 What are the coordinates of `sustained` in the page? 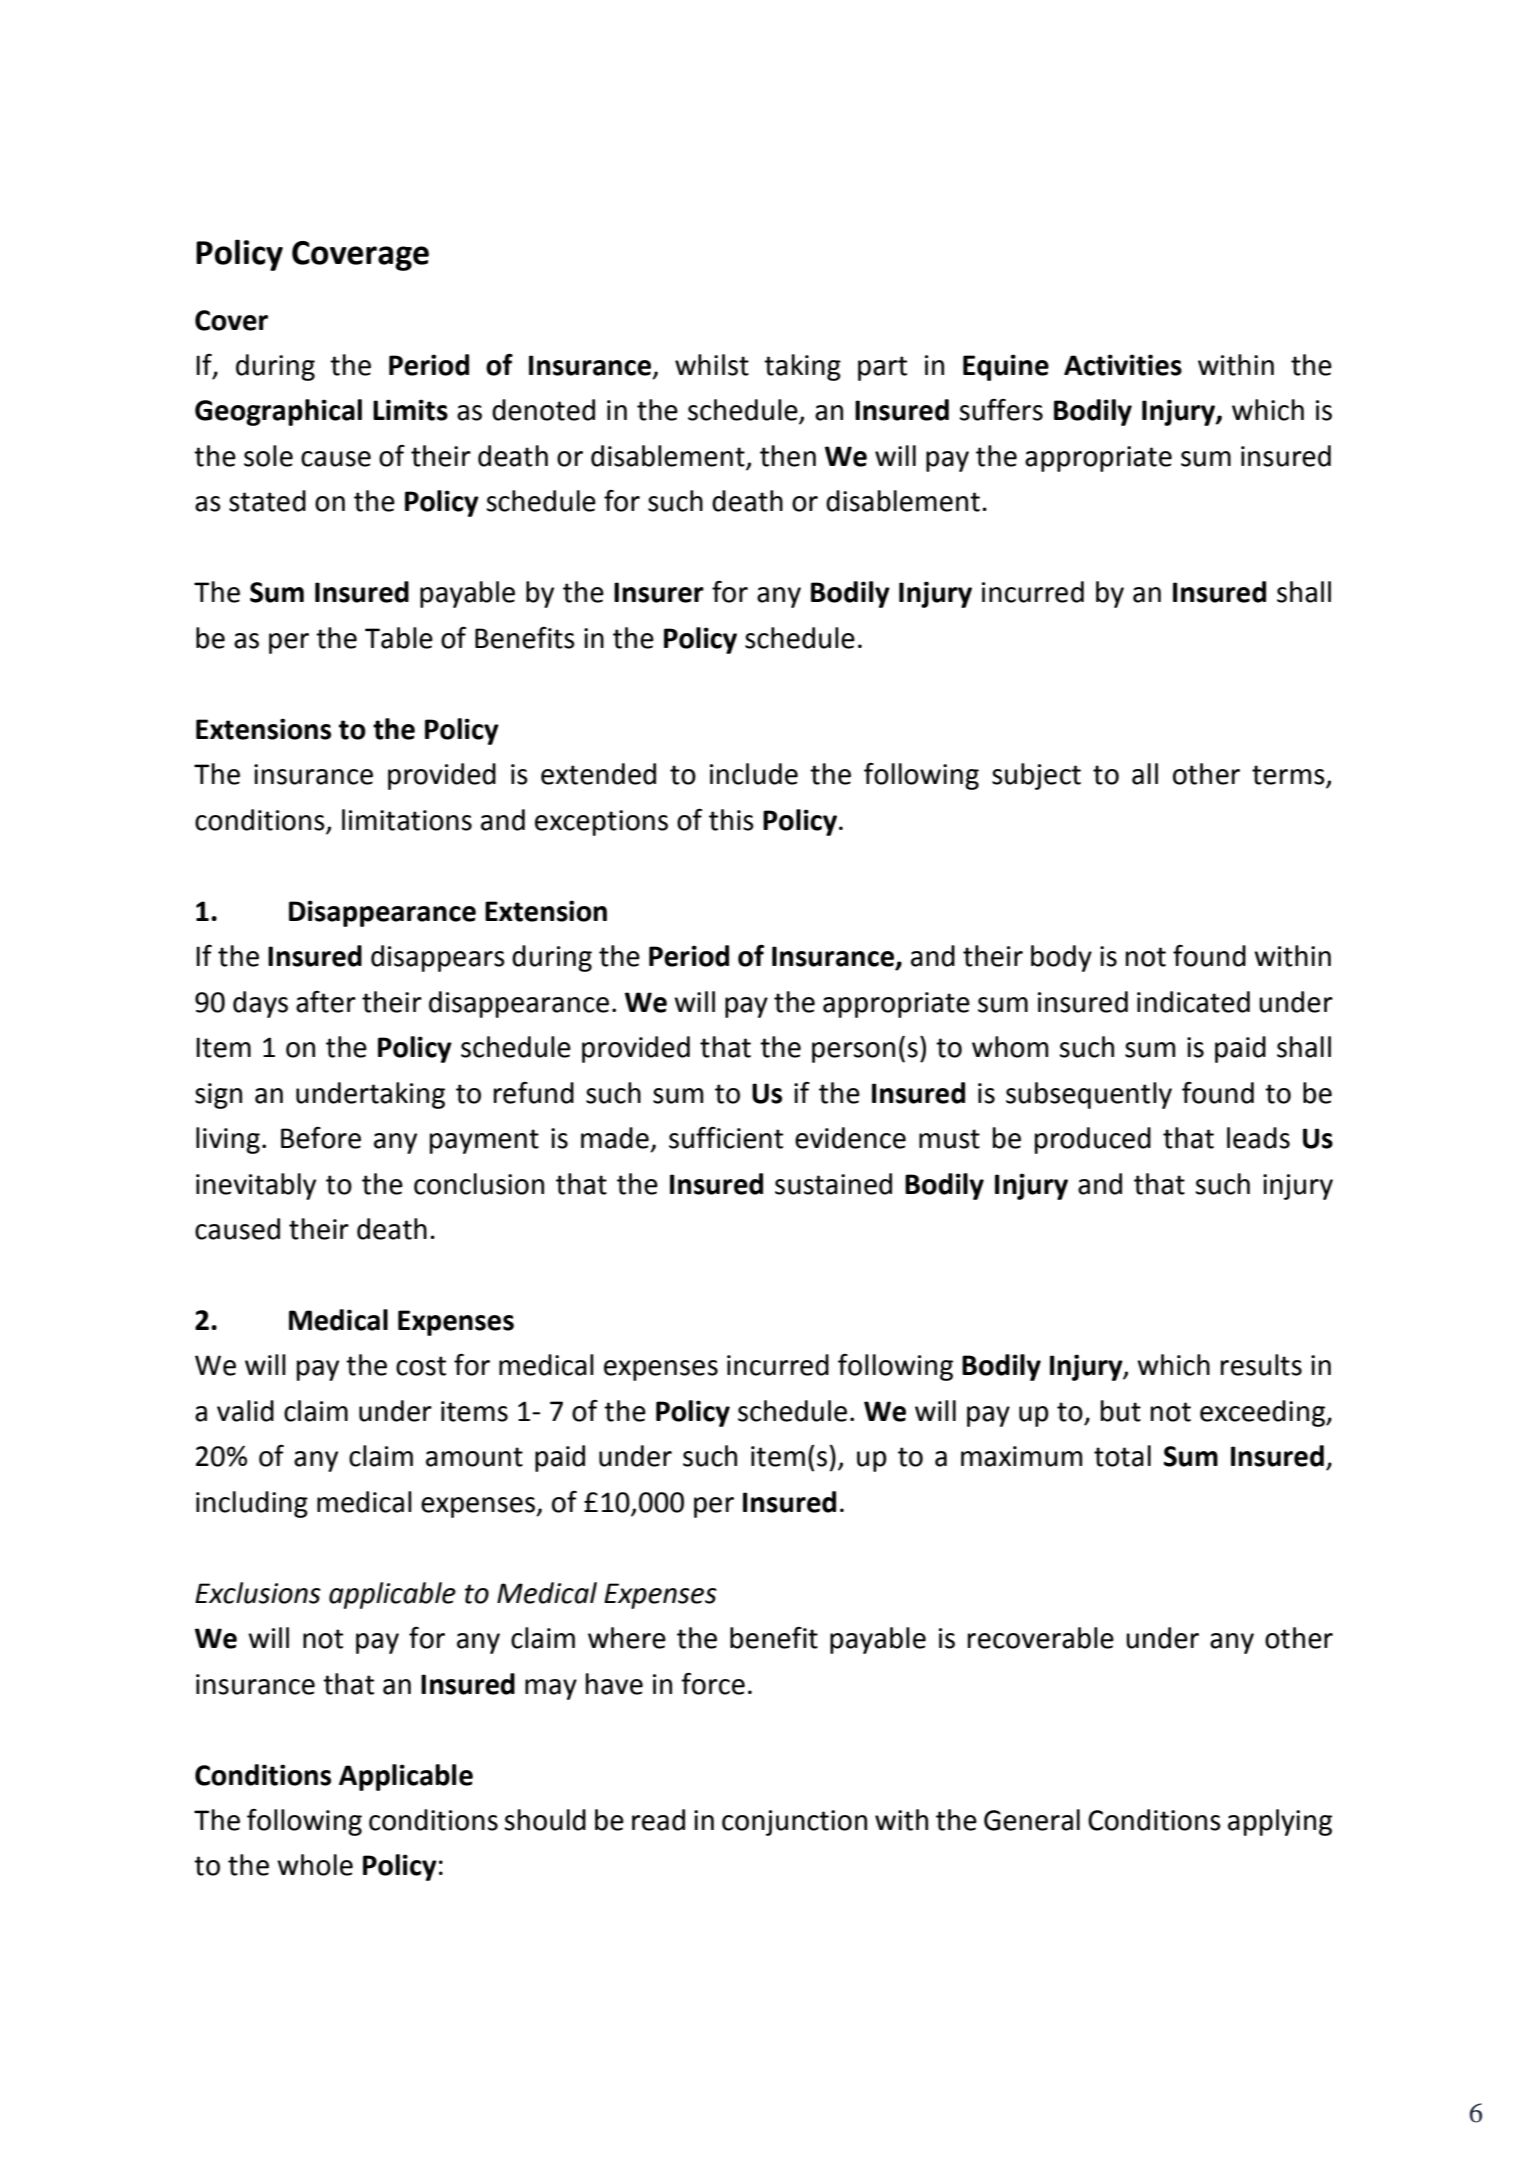 It's located at (833, 1184).
